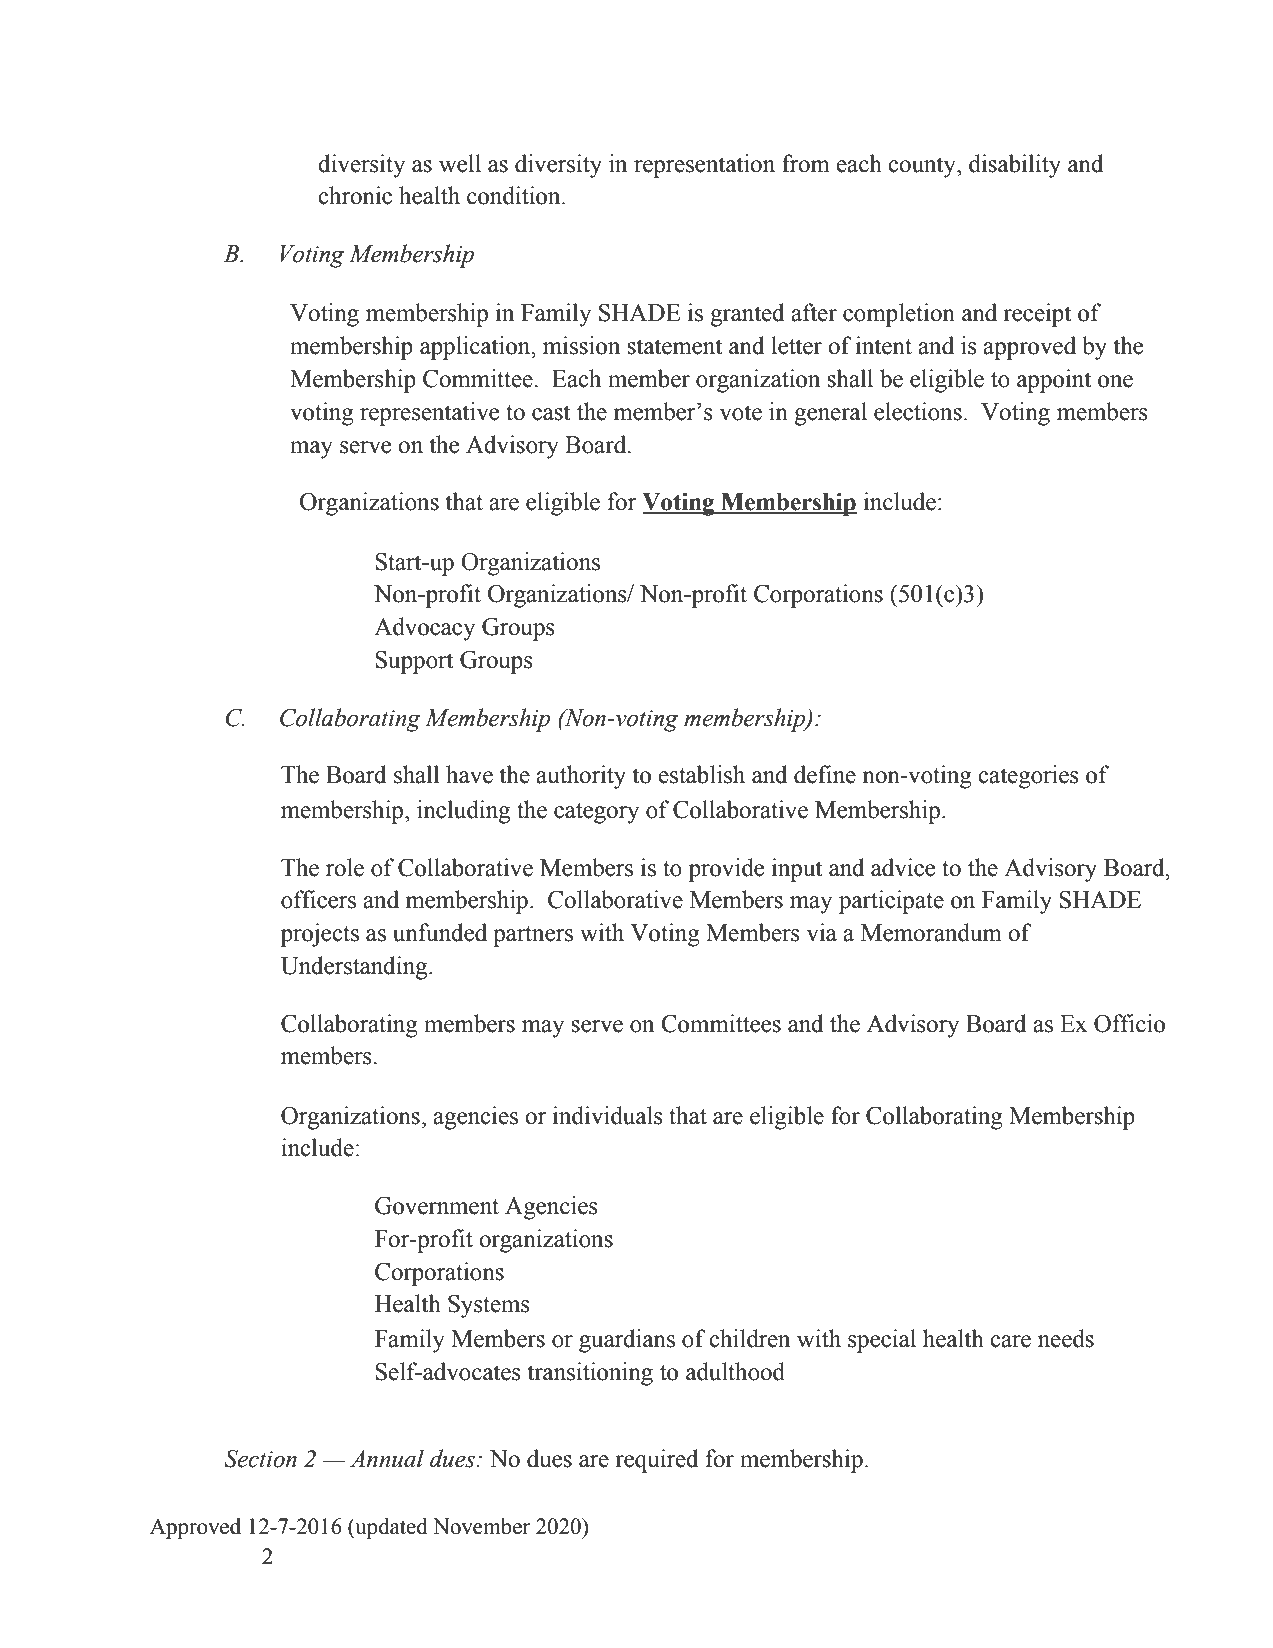  I want to click on Annual, so click(387, 1458).
